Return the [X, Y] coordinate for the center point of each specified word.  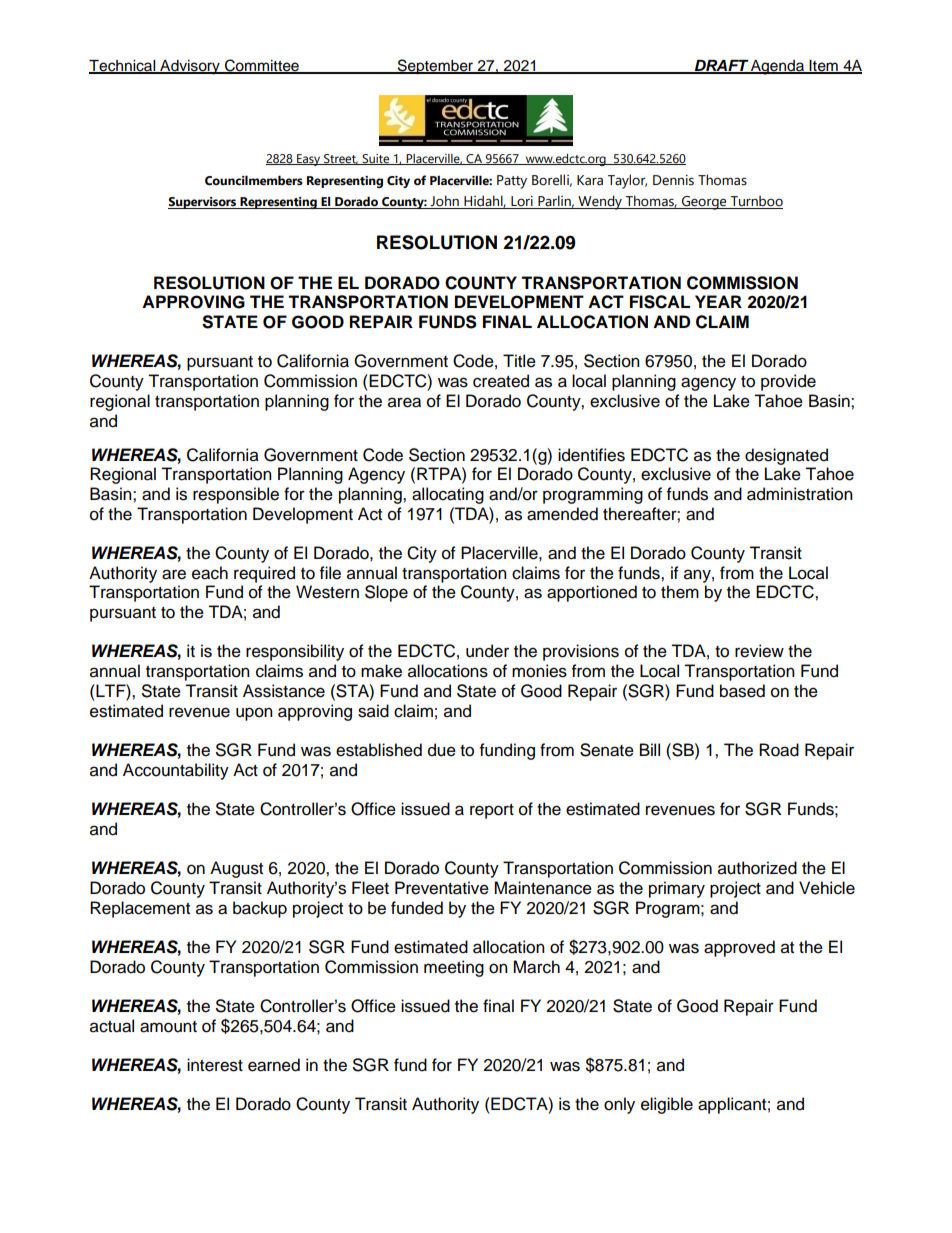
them [680, 592]
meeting [454, 968]
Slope [386, 593]
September [436, 67]
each [210, 573]
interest [215, 1065]
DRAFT [721, 66]
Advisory [190, 67]
